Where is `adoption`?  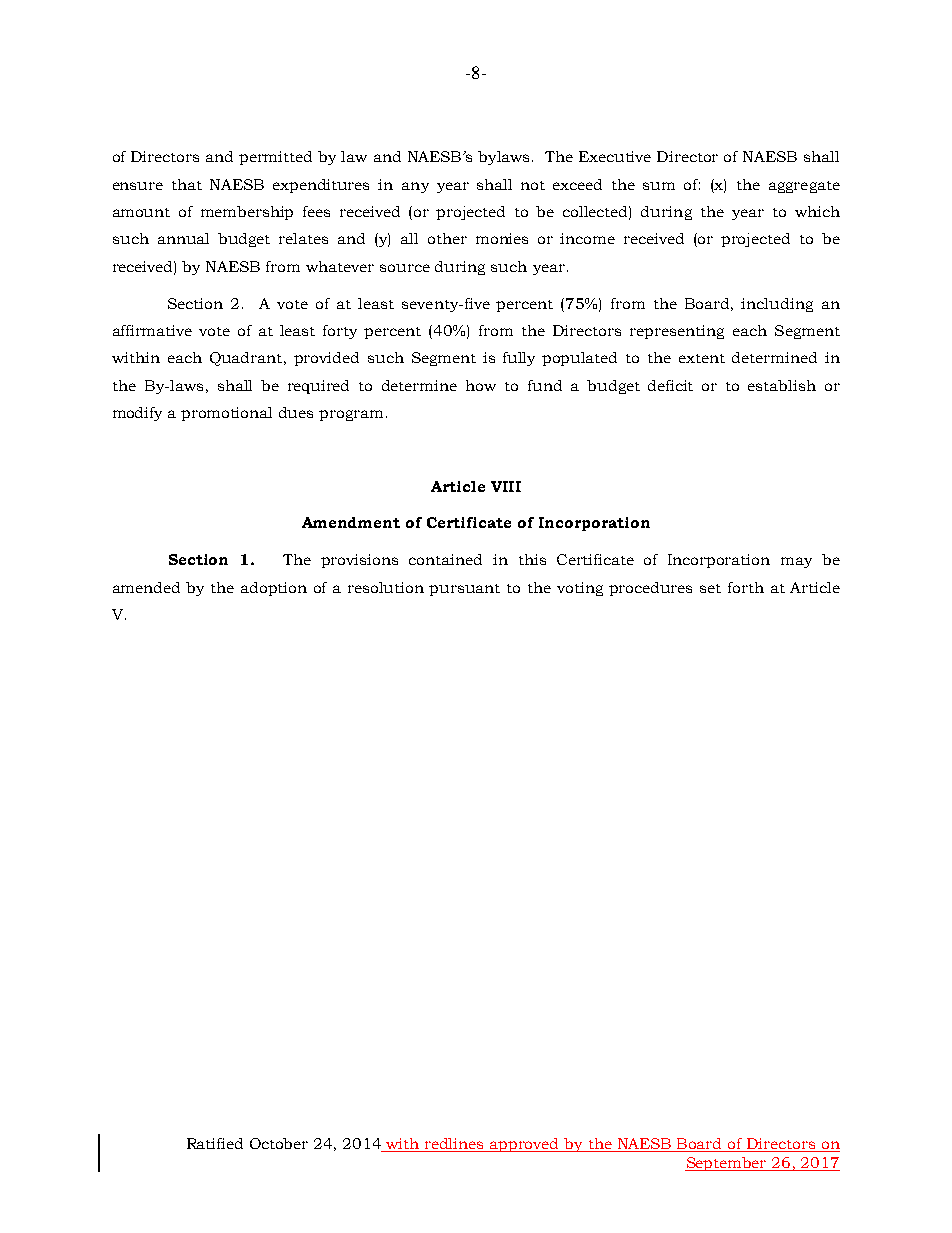 adoption is located at coordinates (274, 589).
